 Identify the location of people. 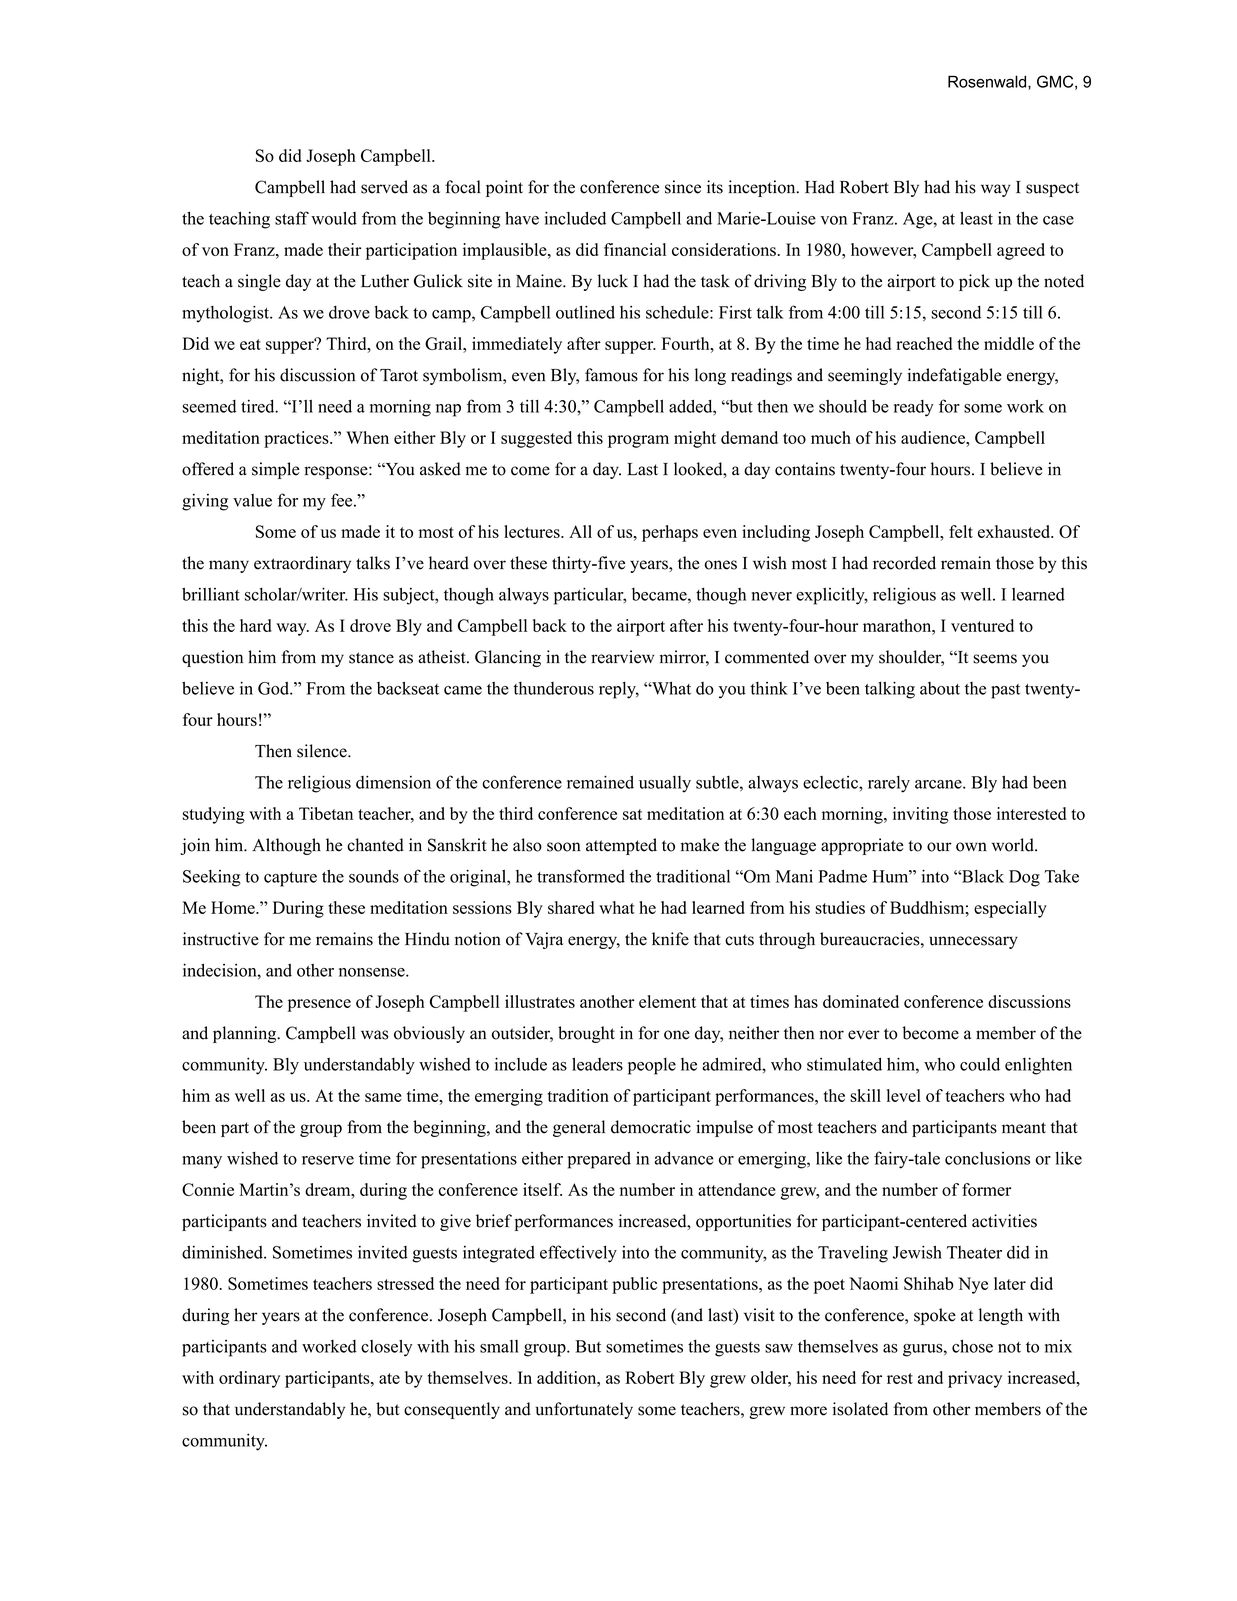
(652, 1066).
